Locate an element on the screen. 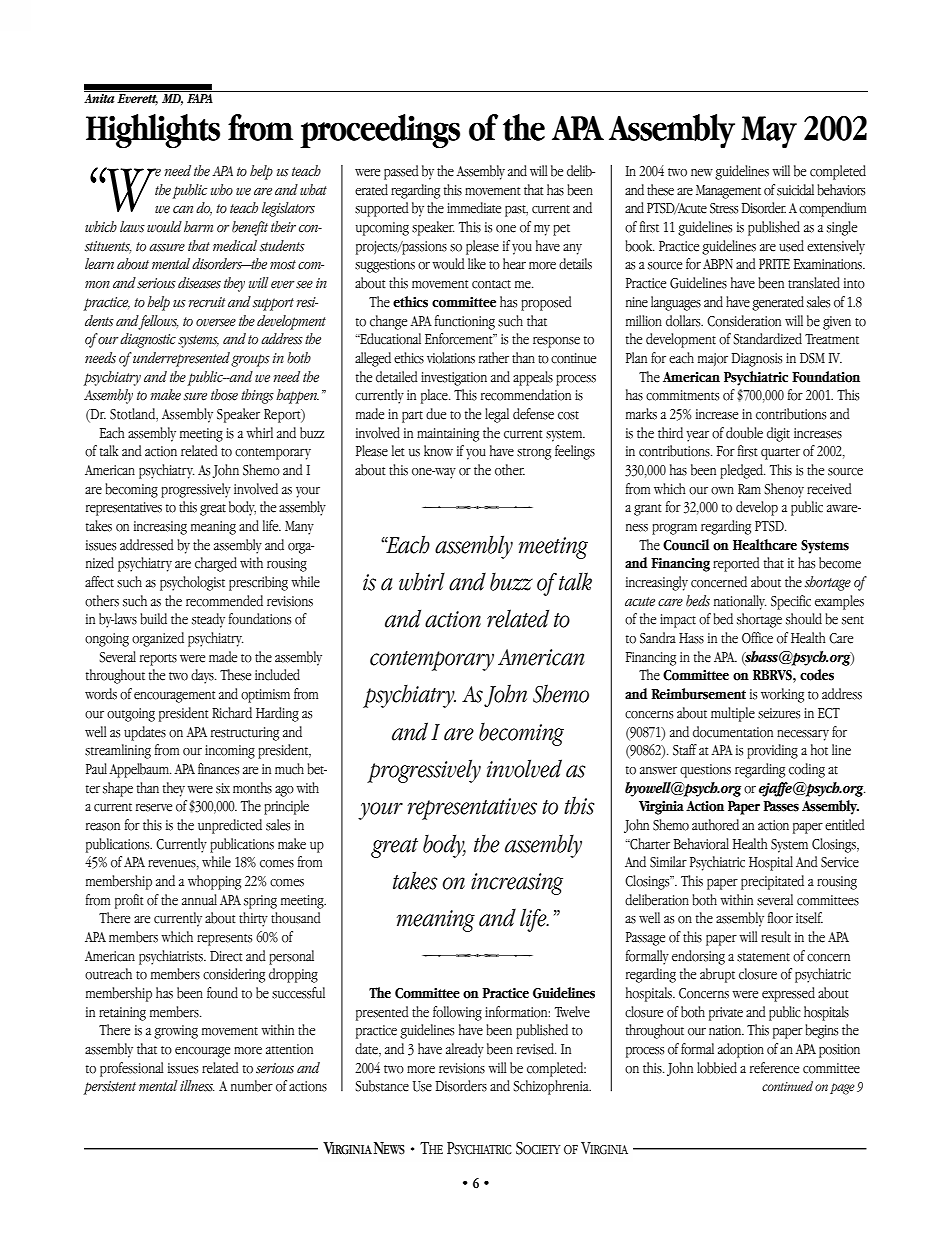 The width and height of the screenshot is (952, 1233). May is located at coordinates (769, 132).
